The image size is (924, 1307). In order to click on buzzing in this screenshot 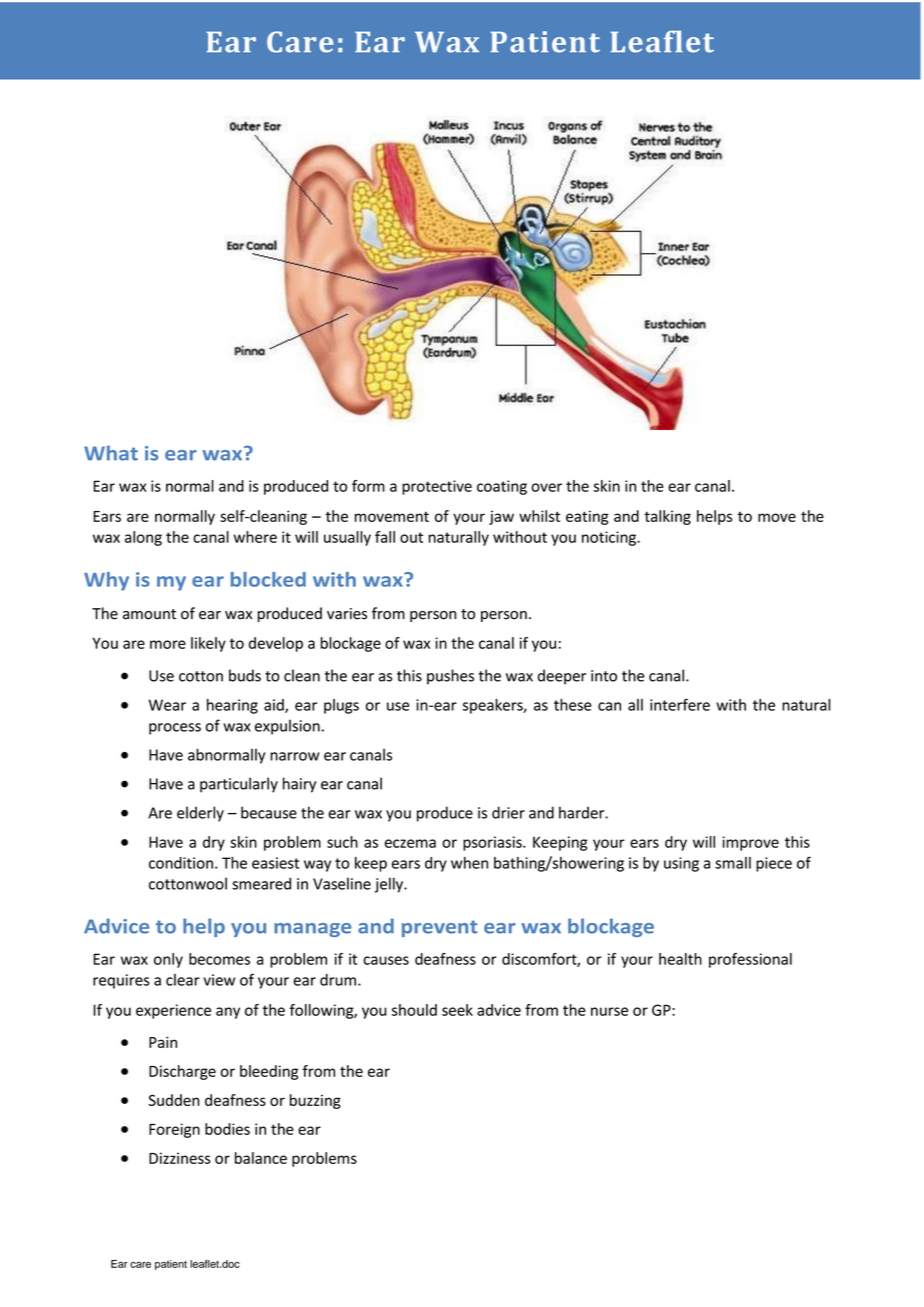, I will do `click(315, 1101)`.
